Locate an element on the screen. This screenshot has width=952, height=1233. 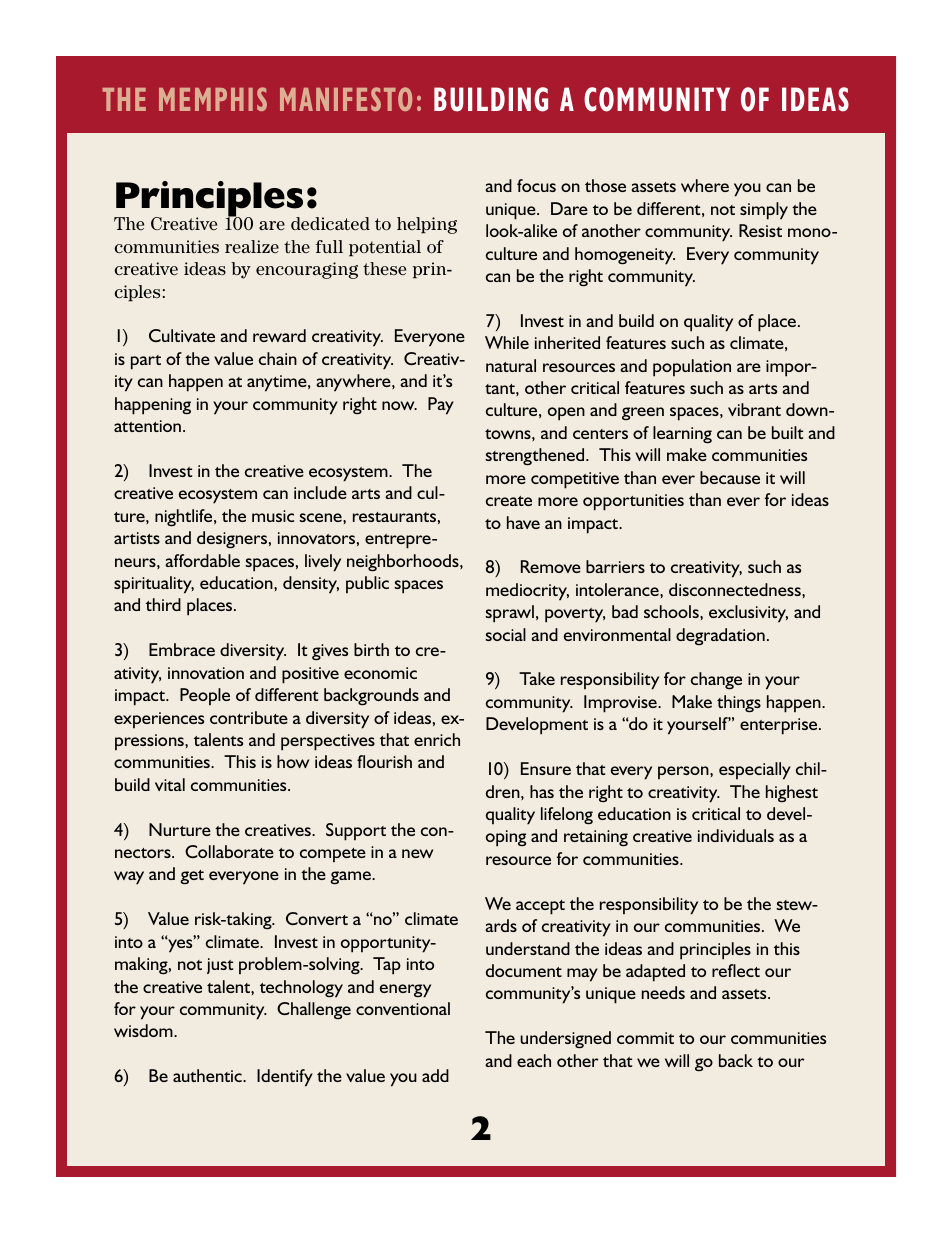
Pay is located at coordinates (441, 406).
